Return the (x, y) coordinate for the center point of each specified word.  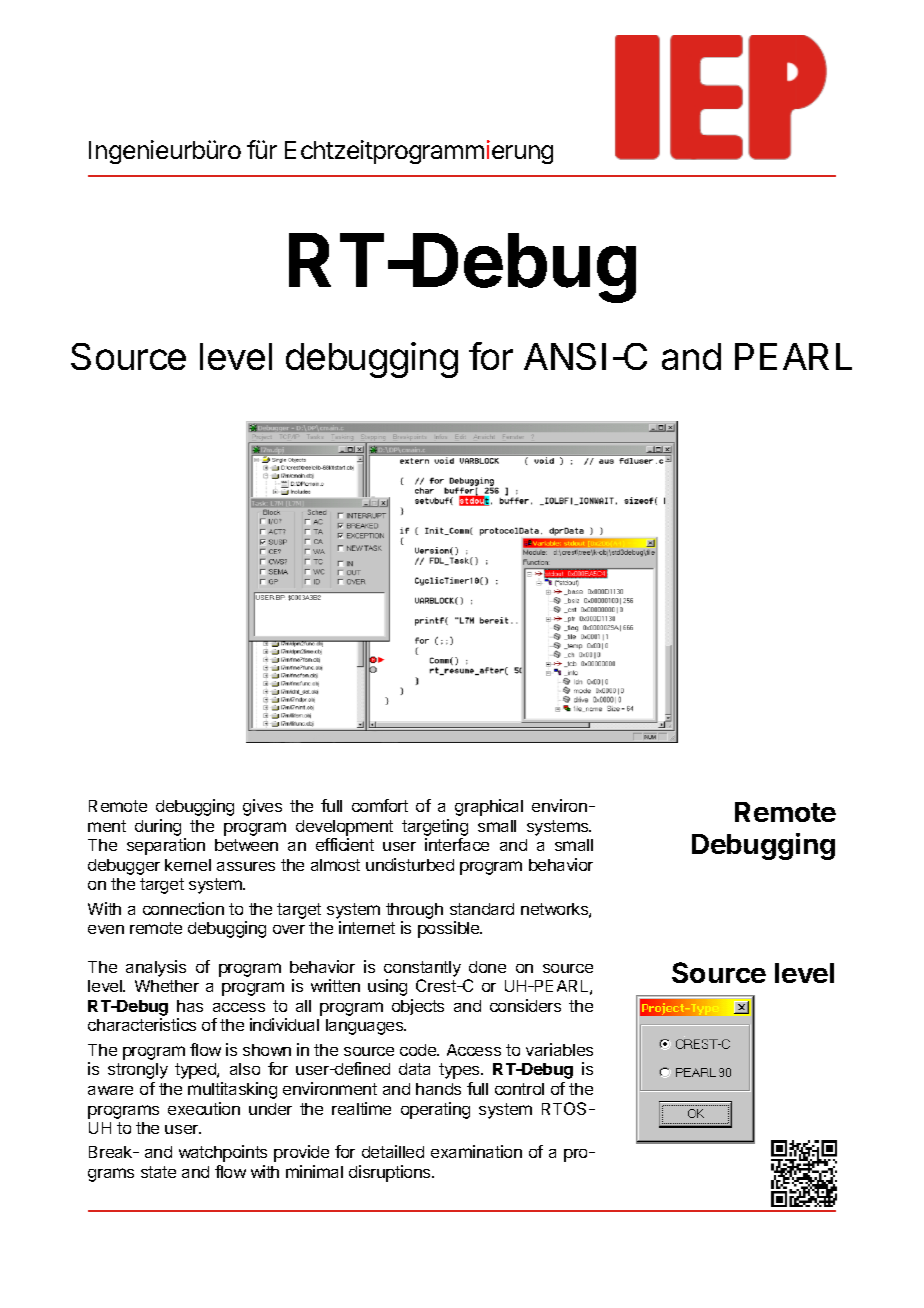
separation (166, 846)
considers (525, 1005)
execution (204, 1108)
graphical (489, 807)
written (335, 985)
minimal (314, 1171)
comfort (380, 805)
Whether (167, 986)
